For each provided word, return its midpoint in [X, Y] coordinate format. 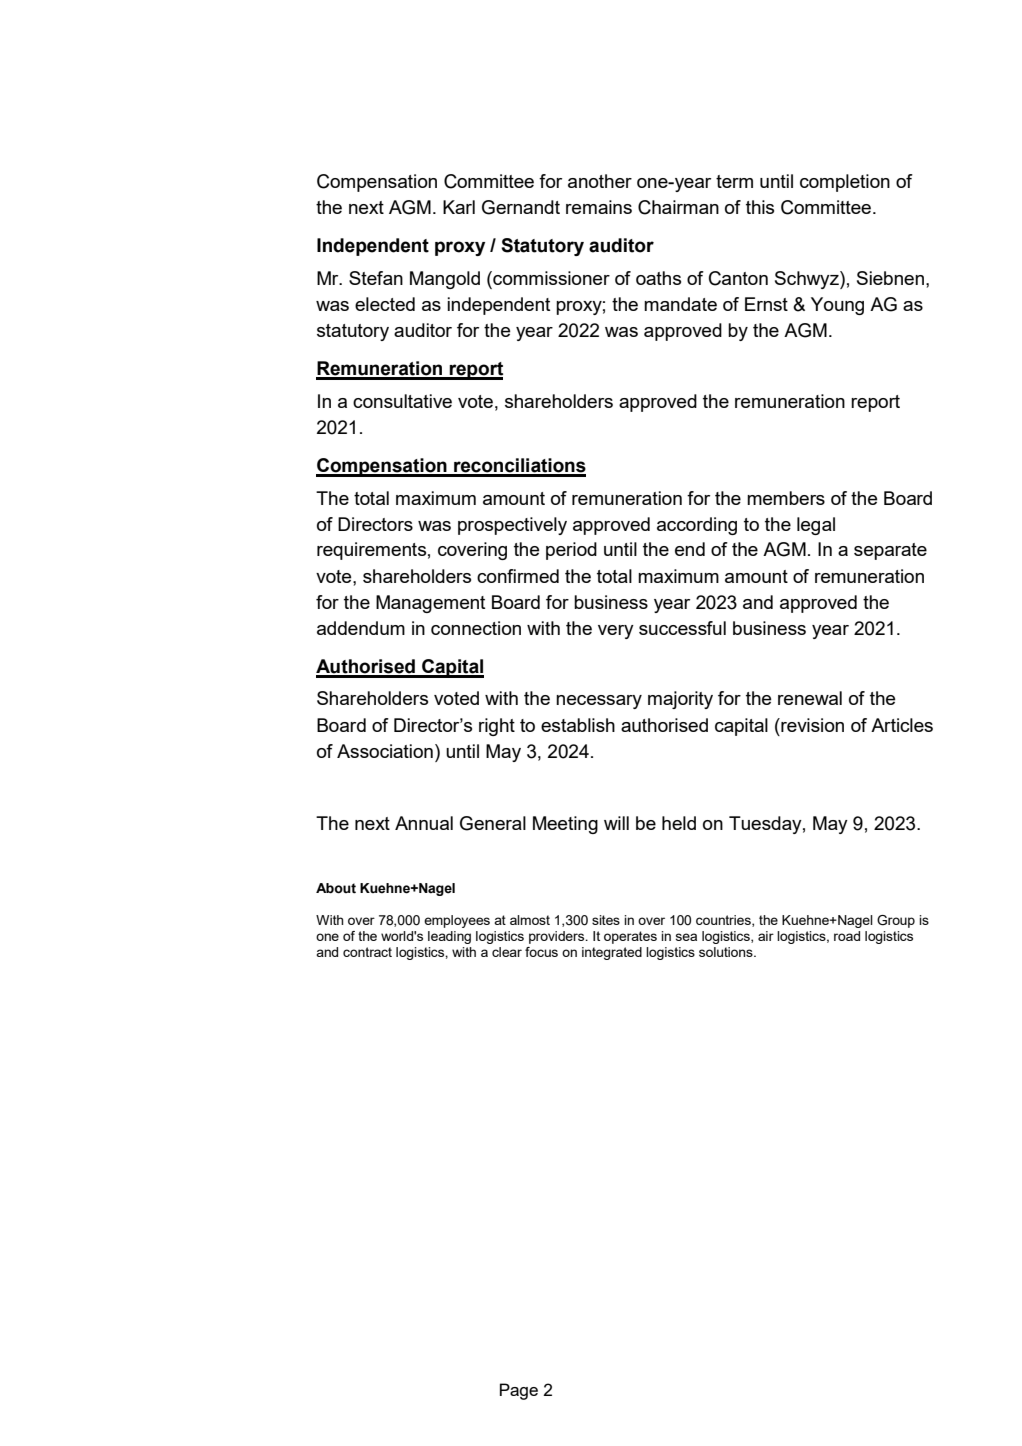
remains [599, 207]
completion [845, 183]
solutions [727, 952]
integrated [612, 953]
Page [519, 1391]
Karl [459, 207]
